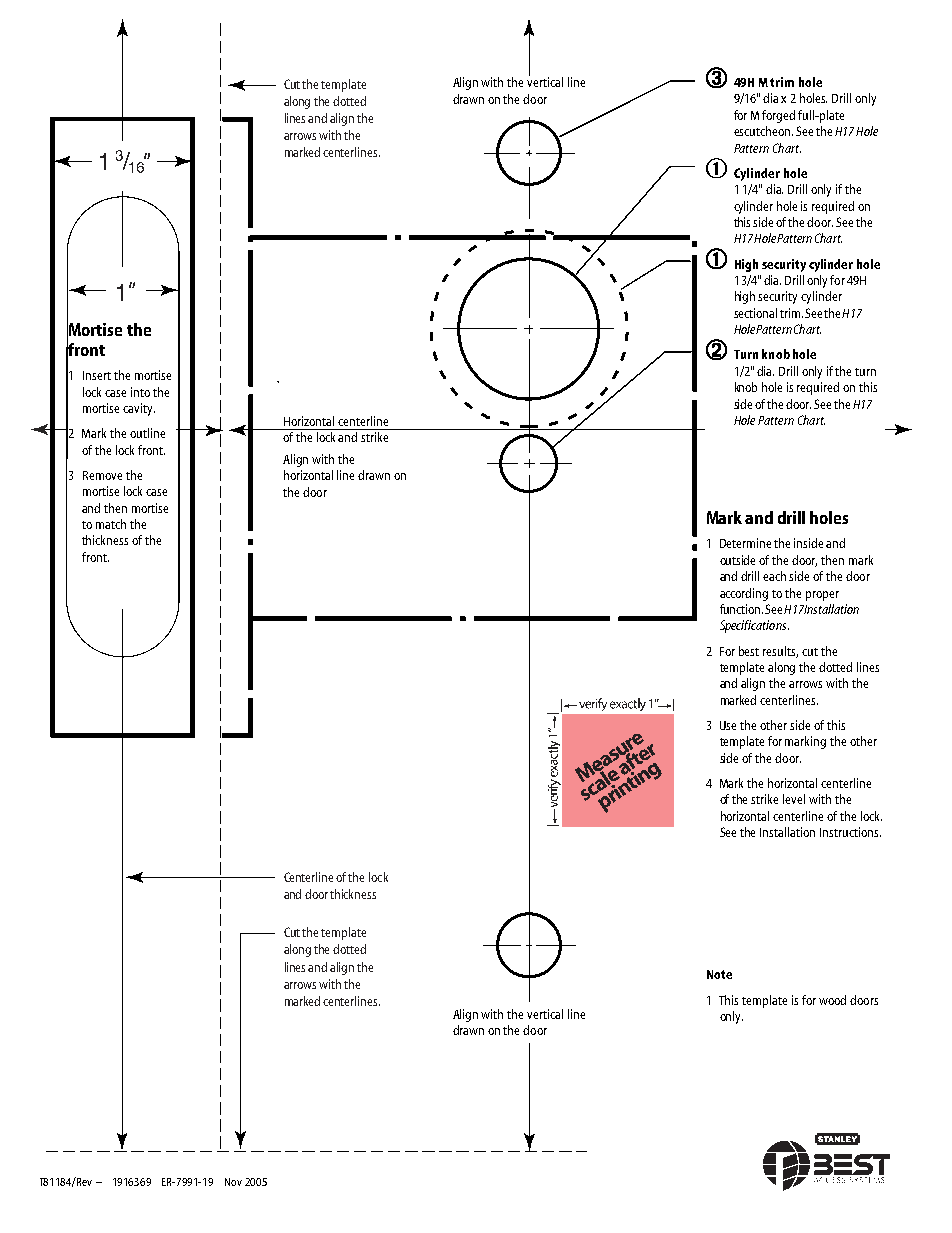 This screenshot has width=952, height=1233. I want to click on sectional, so click(755, 313).
